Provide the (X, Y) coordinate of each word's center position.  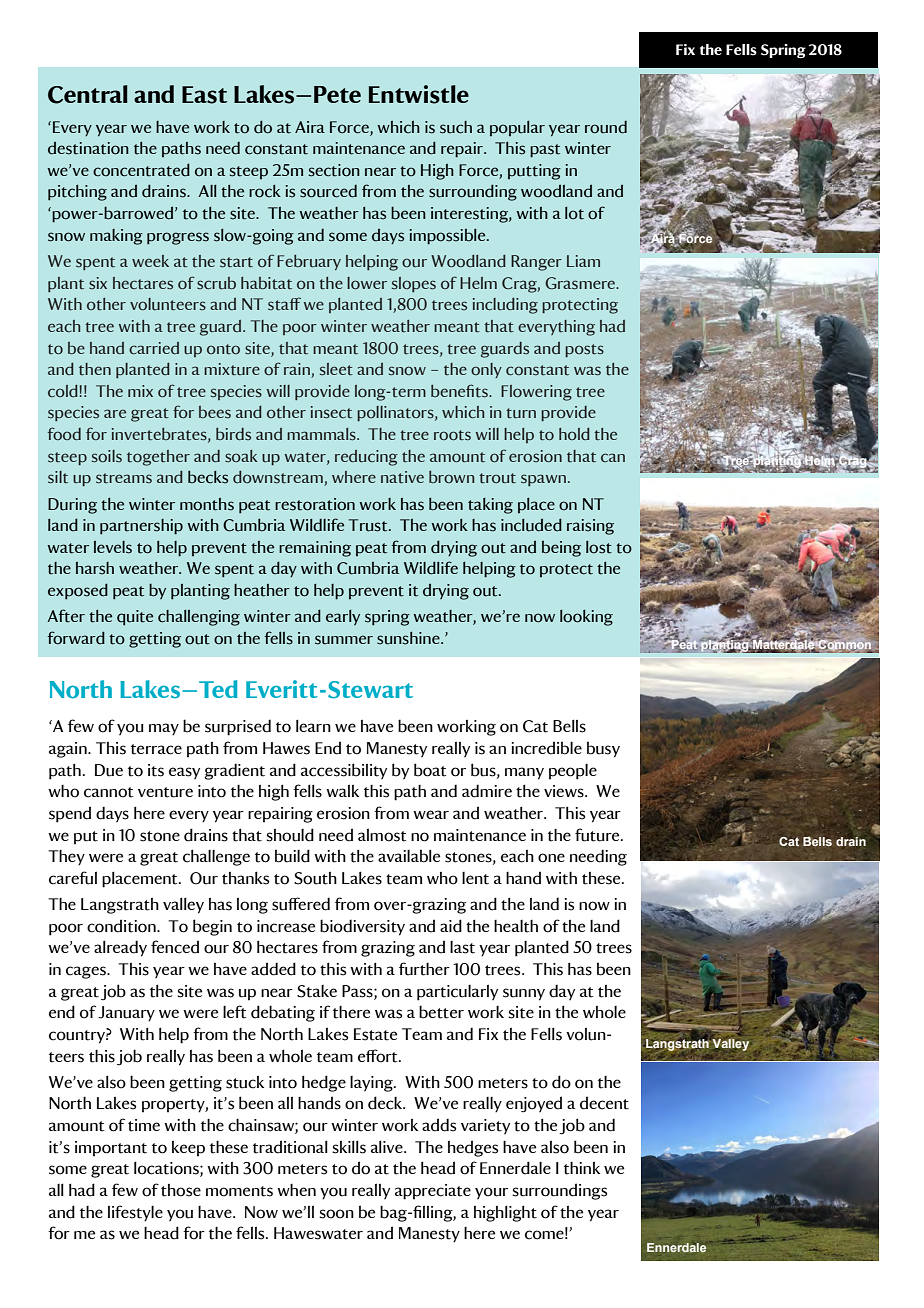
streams (124, 478)
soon (336, 1214)
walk (342, 790)
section (334, 170)
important (111, 1149)
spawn (543, 480)
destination (88, 148)
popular (517, 128)
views (565, 791)
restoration (315, 504)
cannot (108, 792)
